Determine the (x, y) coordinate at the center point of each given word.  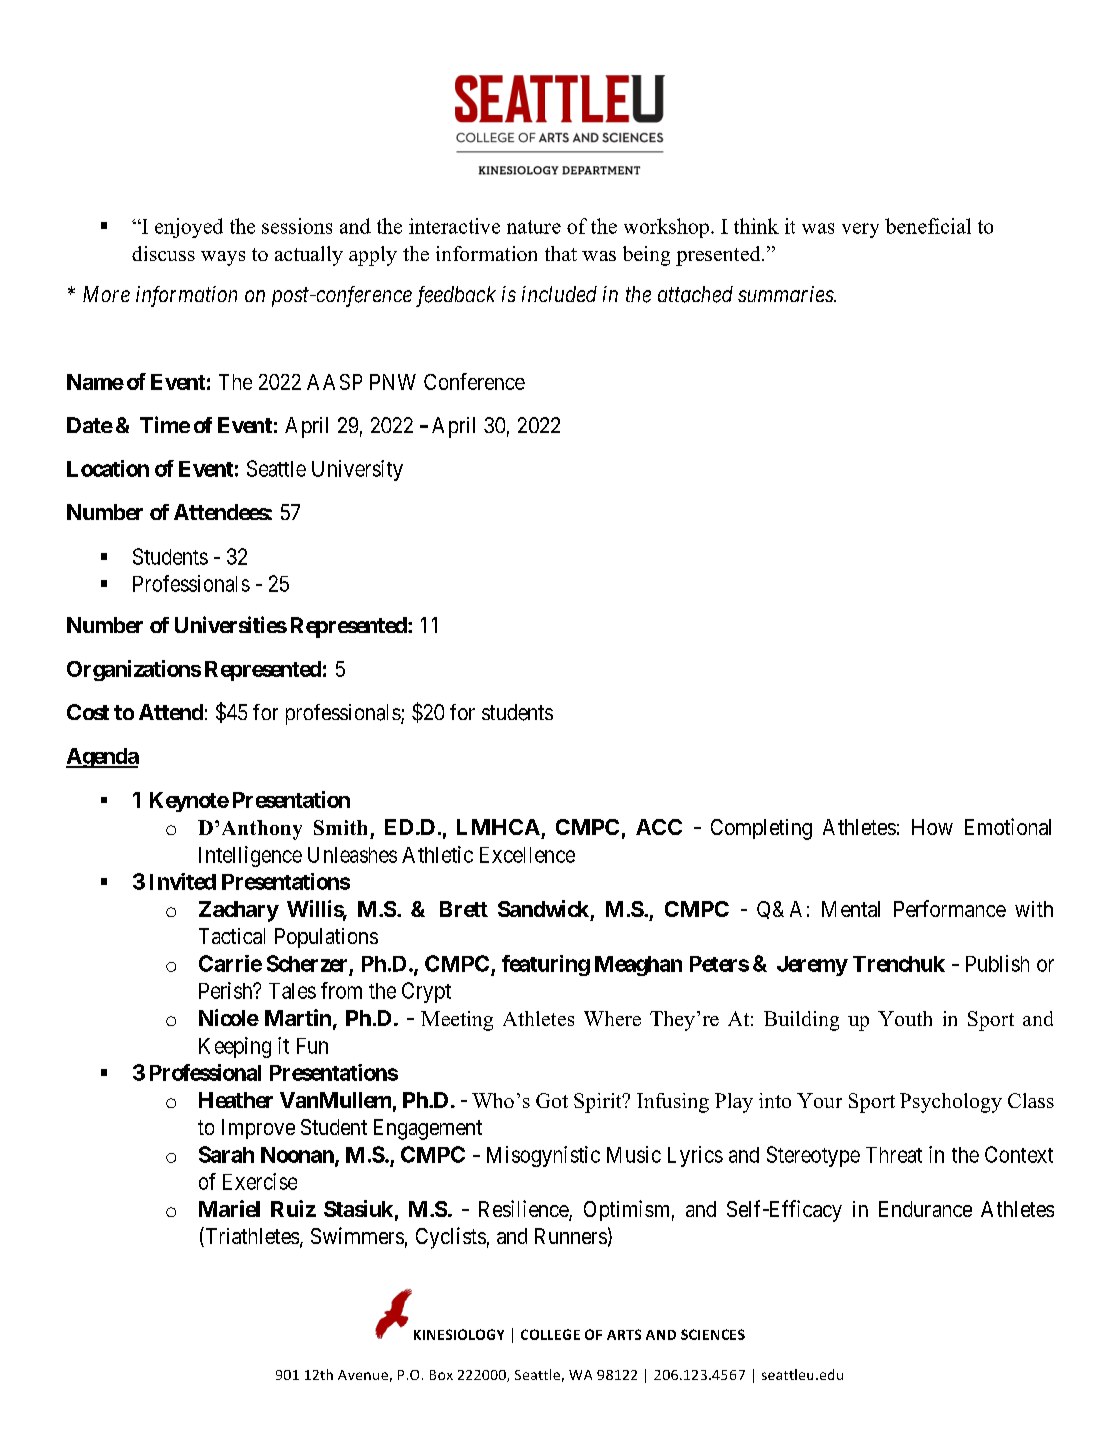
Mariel (229, 1208)
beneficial (928, 226)
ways (223, 258)
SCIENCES (713, 1334)
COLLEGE (550, 1334)
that (561, 253)
